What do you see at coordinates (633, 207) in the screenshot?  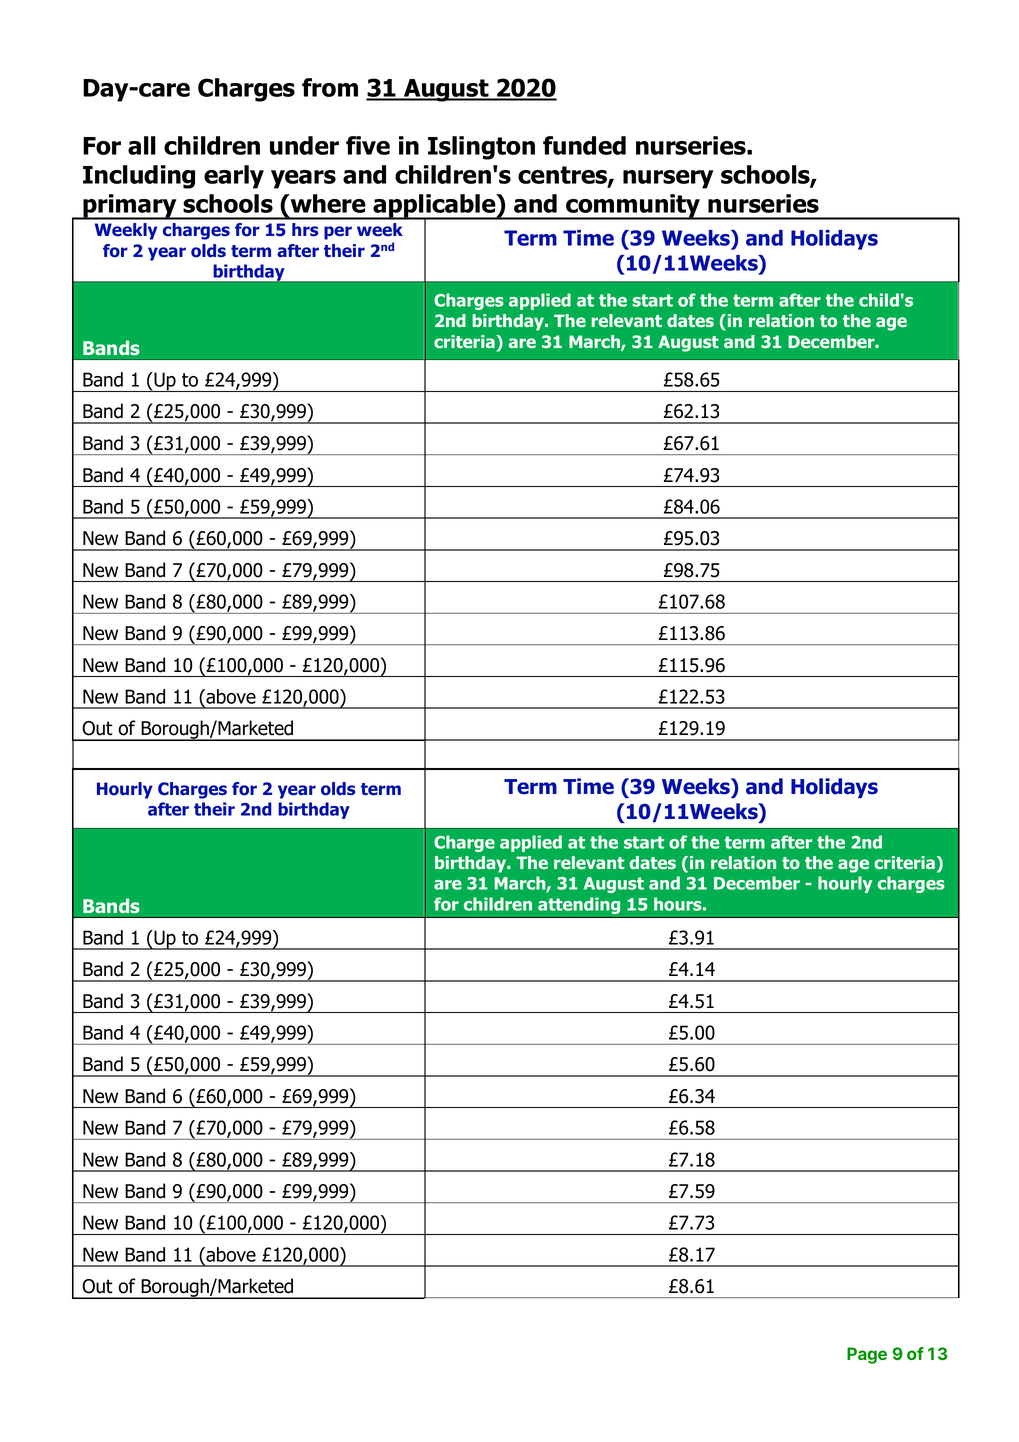 I see `community` at bounding box center [633, 207].
